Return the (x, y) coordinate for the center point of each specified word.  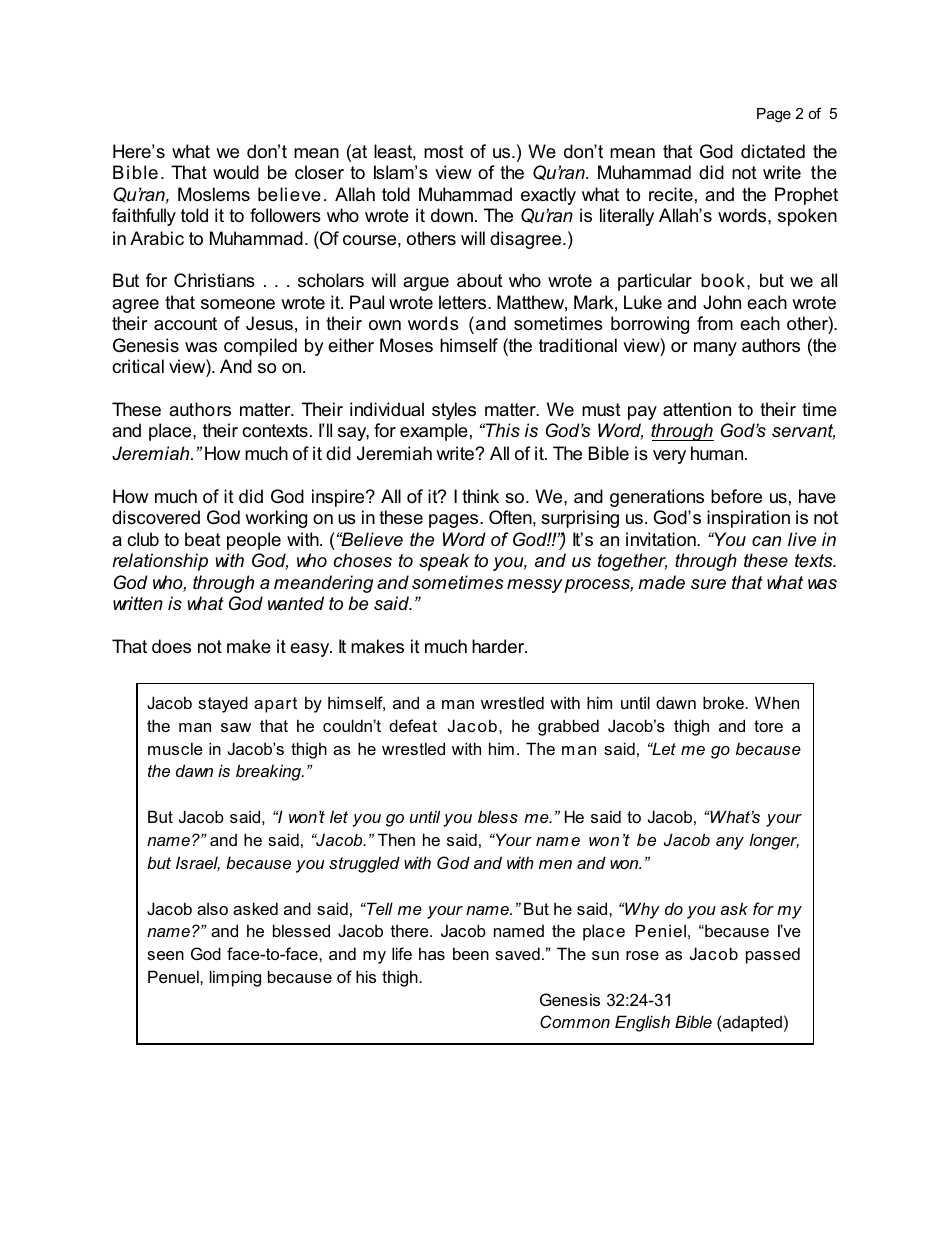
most (444, 152)
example (434, 432)
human (718, 453)
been (471, 953)
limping (235, 978)
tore (768, 726)
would (236, 172)
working (276, 519)
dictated (773, 151)
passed (773, 955)
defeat (413, 725)
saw (236, 727)
